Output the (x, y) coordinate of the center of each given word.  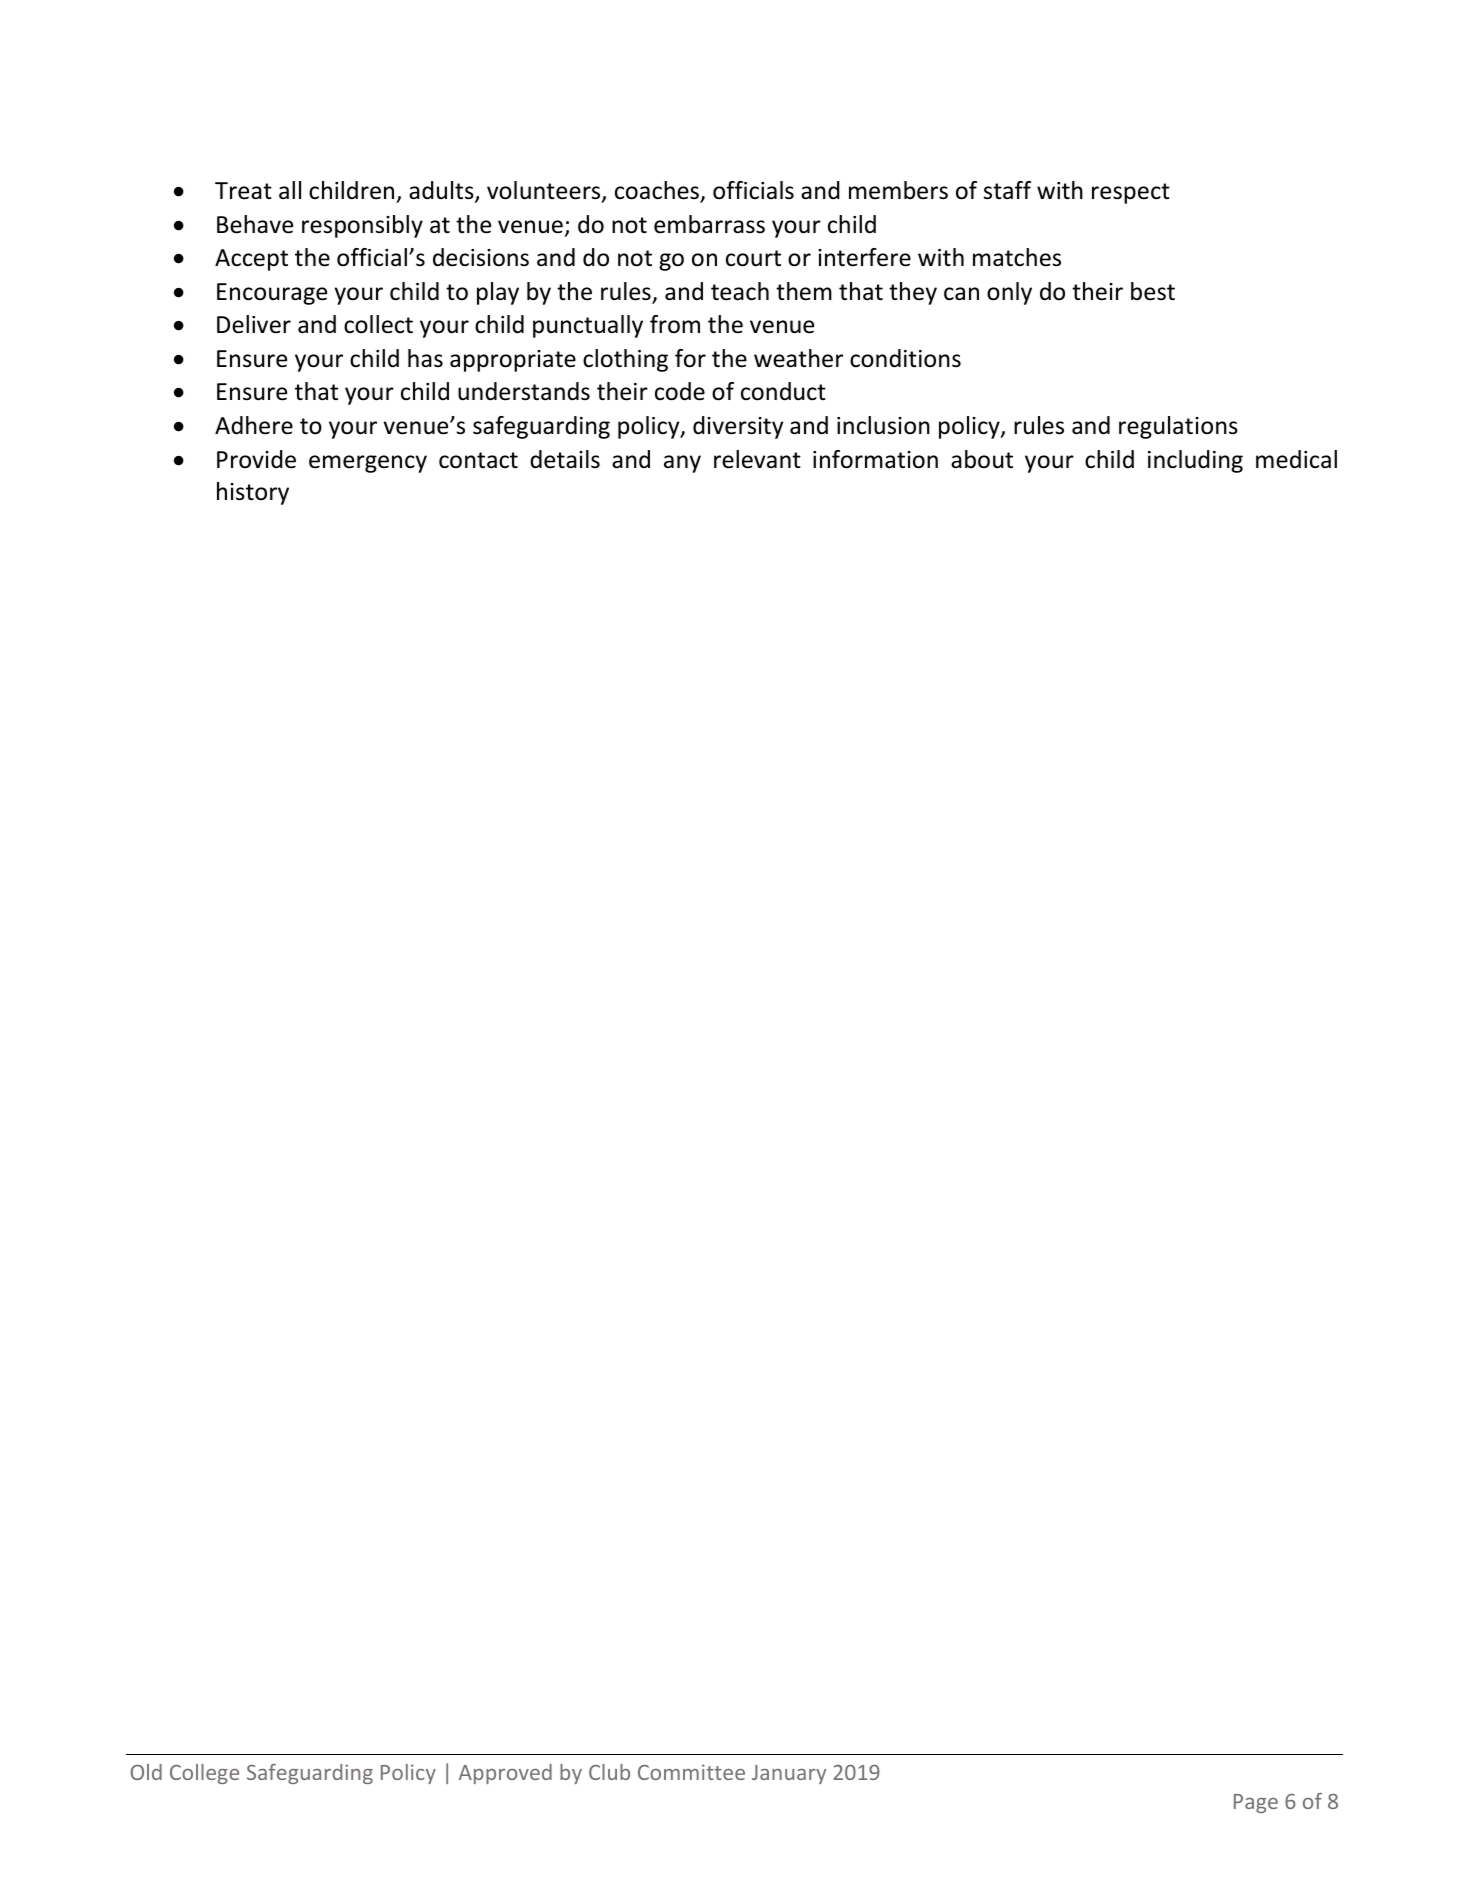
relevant (757, 459)
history (253, 493)
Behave (255, 224)
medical (1296, 459)
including (1195, 461)
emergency (368, 464)
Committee (691, 1772)
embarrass (709, 224)
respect (1131, 193)
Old (146, 1772)
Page (1256, 1803)
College (204, 1774)
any (682, 464)
